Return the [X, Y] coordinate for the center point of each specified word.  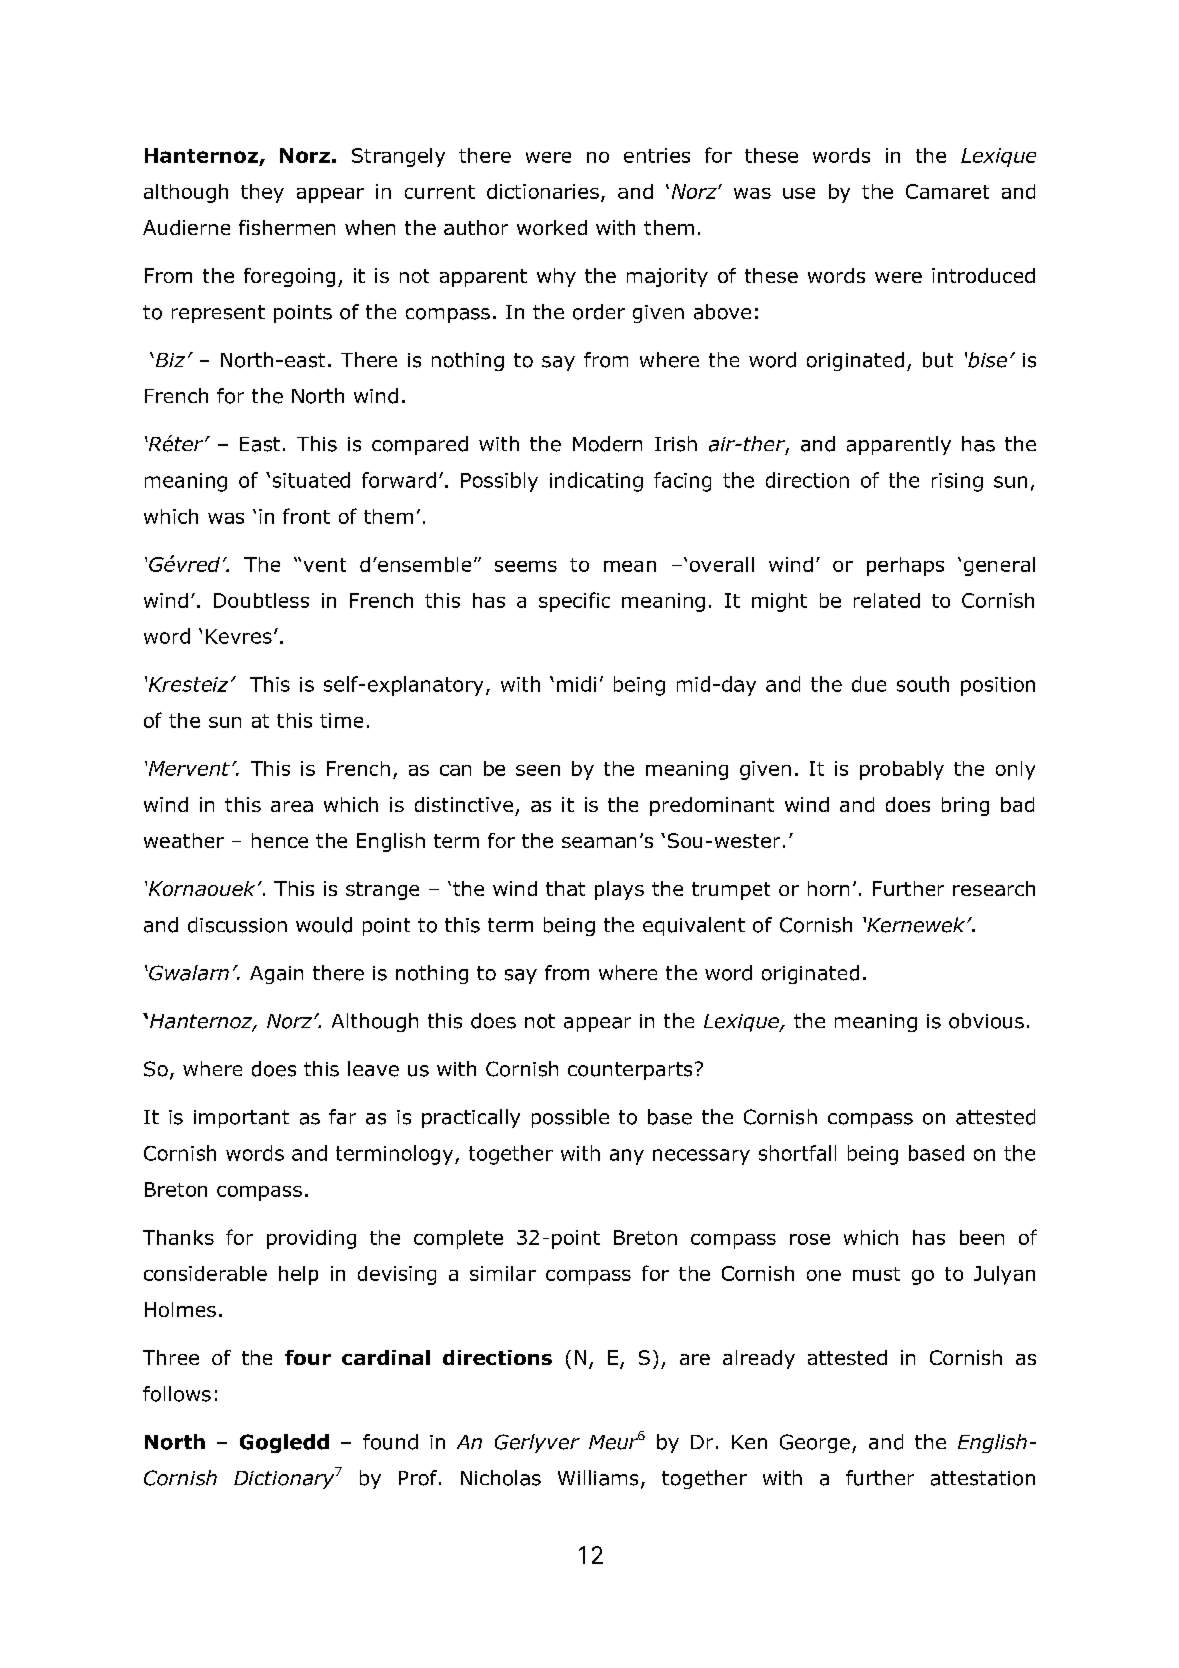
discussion [237, 925]
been [982, 1237]
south [923, 684]
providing [311, 1239]
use [799, 193]
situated [311, 480]
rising [957, 482]
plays [619, 890]
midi [576, 684]
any [627, 1157]
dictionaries [543, 191]
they [262, 193]
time [341, 720]
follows [177, 1394]
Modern [607, 444]
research [994, 888]
